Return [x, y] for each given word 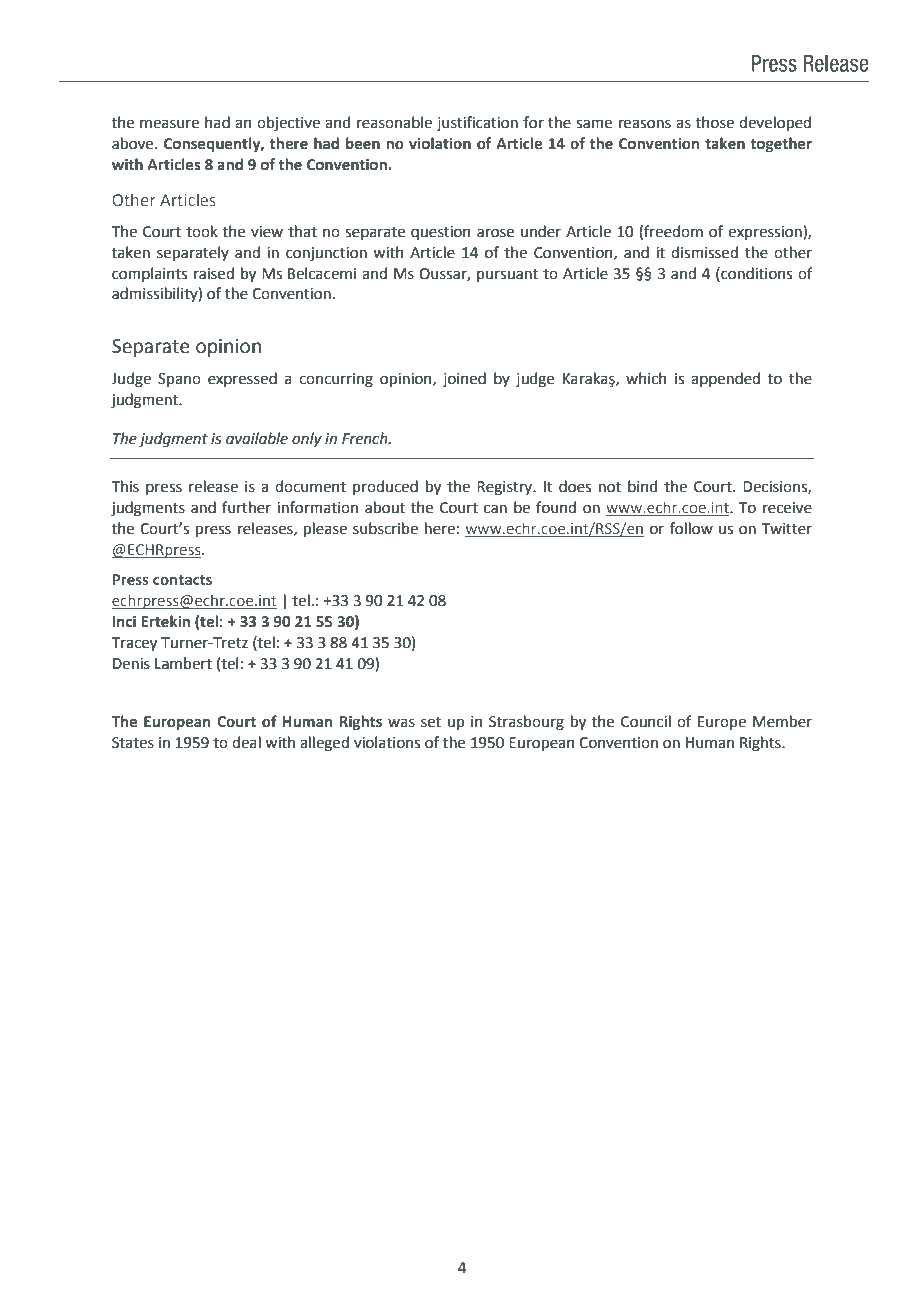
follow [691, 528]
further [246, 507]
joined [464, 379]
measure [169, 124]
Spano [179, 380]
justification [477, 123]
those [715, 122]
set [431, 722]
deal [246, 742]
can [495, 509]
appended [725, 379]
